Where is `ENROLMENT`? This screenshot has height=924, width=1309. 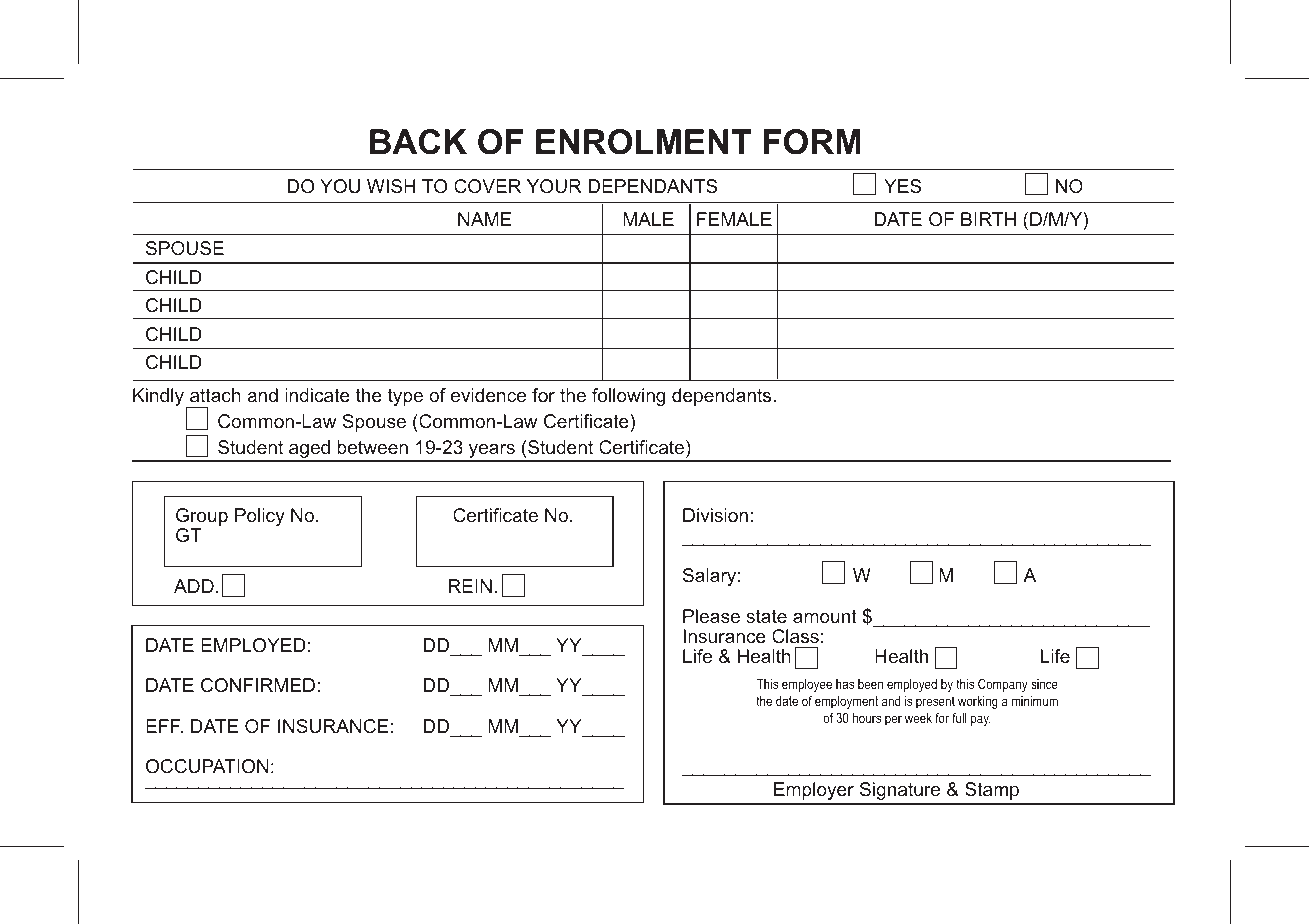
ENROLMENT is located at coordinates (644, 142).
